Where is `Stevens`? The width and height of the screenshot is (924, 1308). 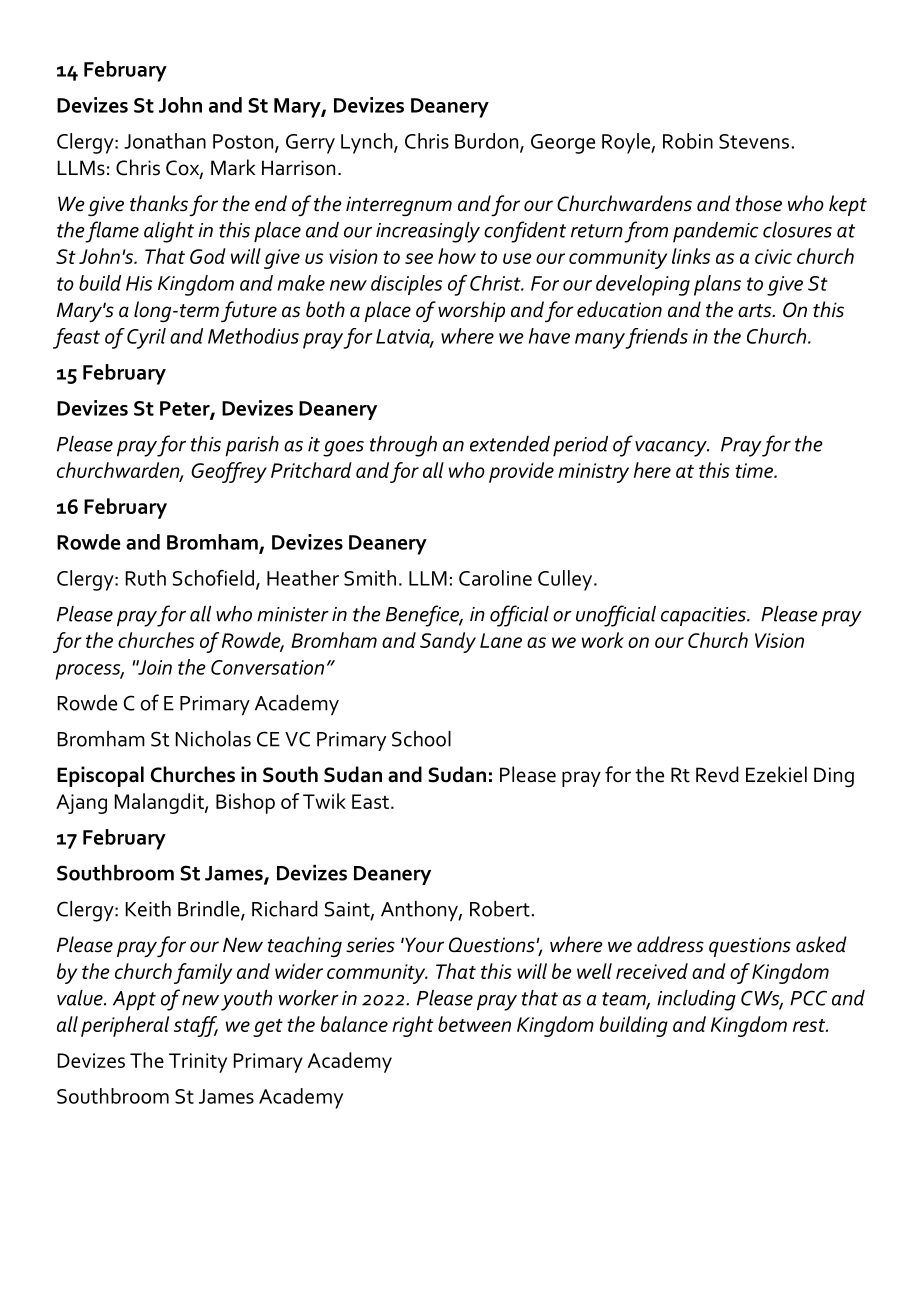
Stevens is located at coordinates (754, 141).
